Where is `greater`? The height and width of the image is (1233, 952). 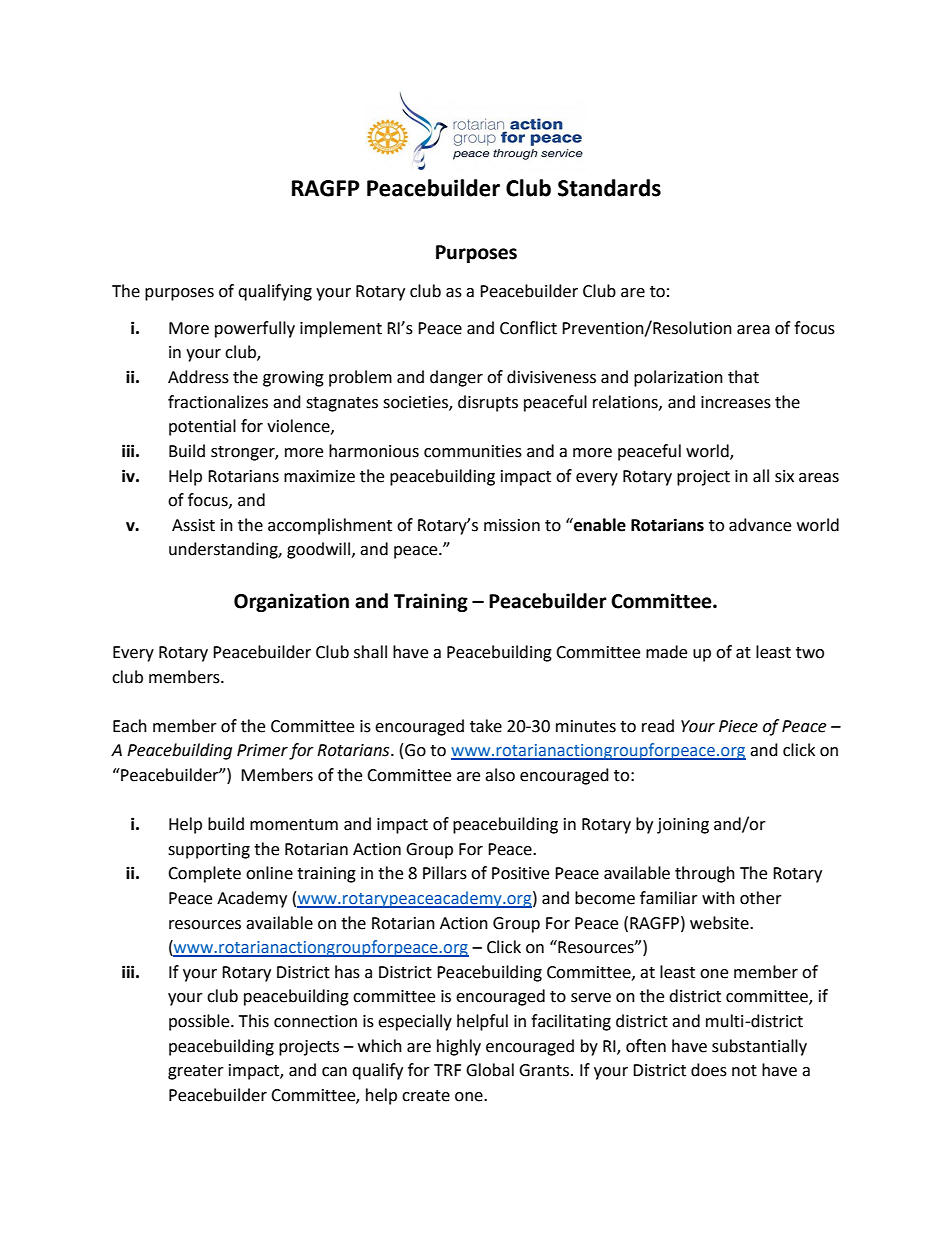 greater is located at coordinates (196, 1072).
